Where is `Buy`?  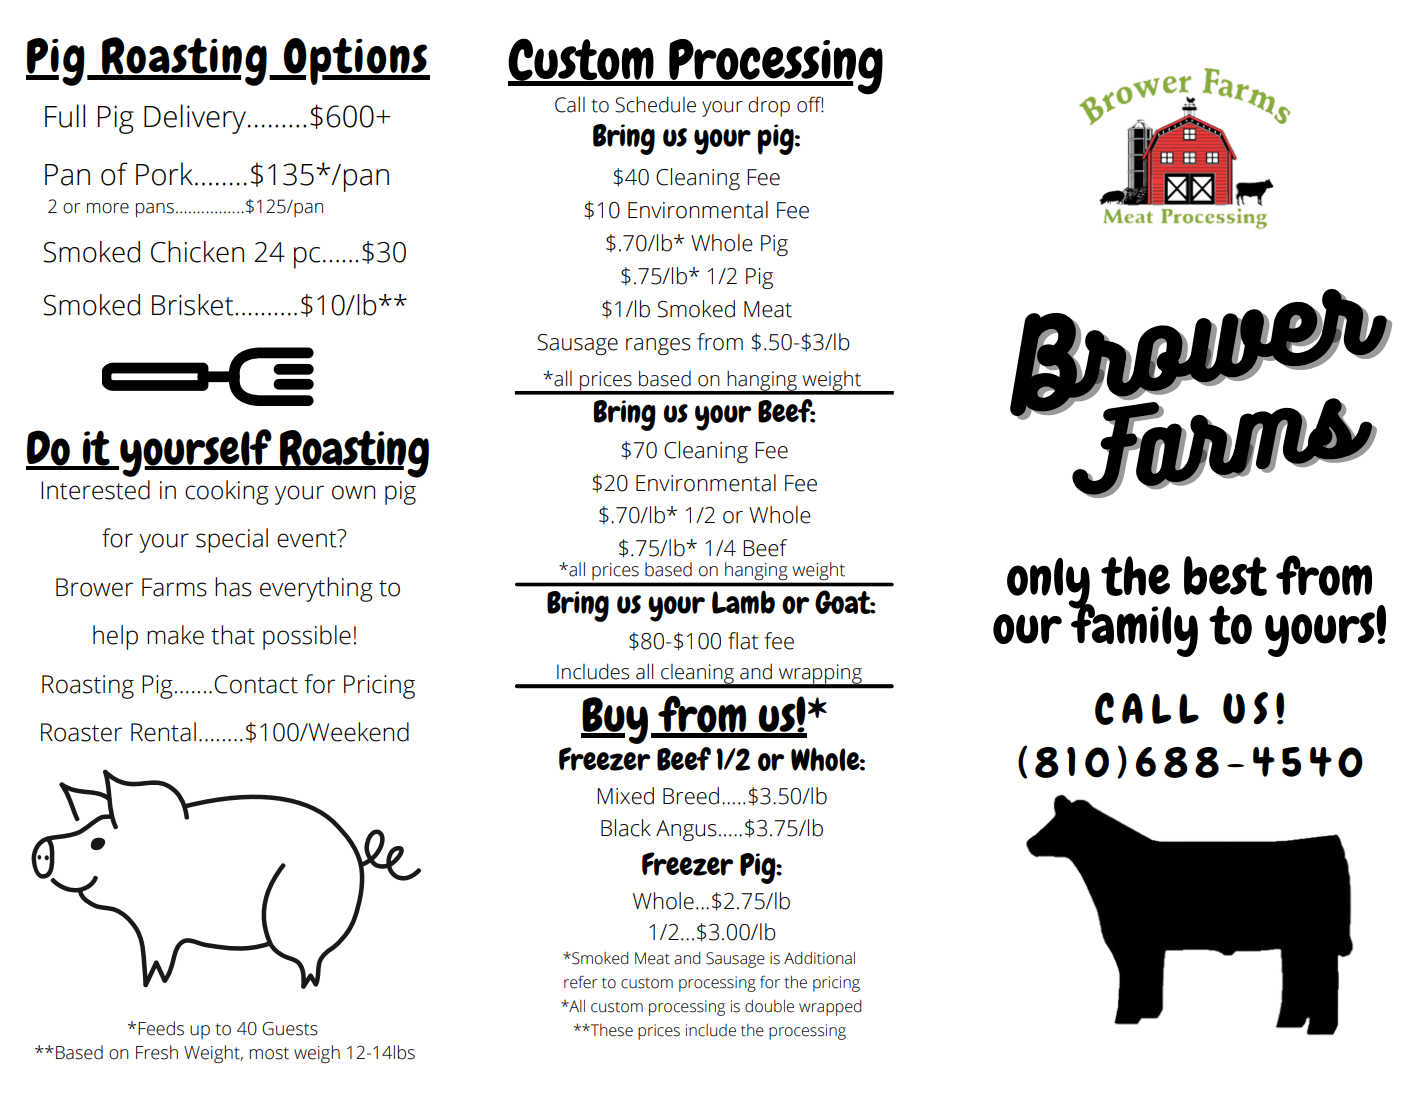 Buy is located at coordinates (614, 720).
